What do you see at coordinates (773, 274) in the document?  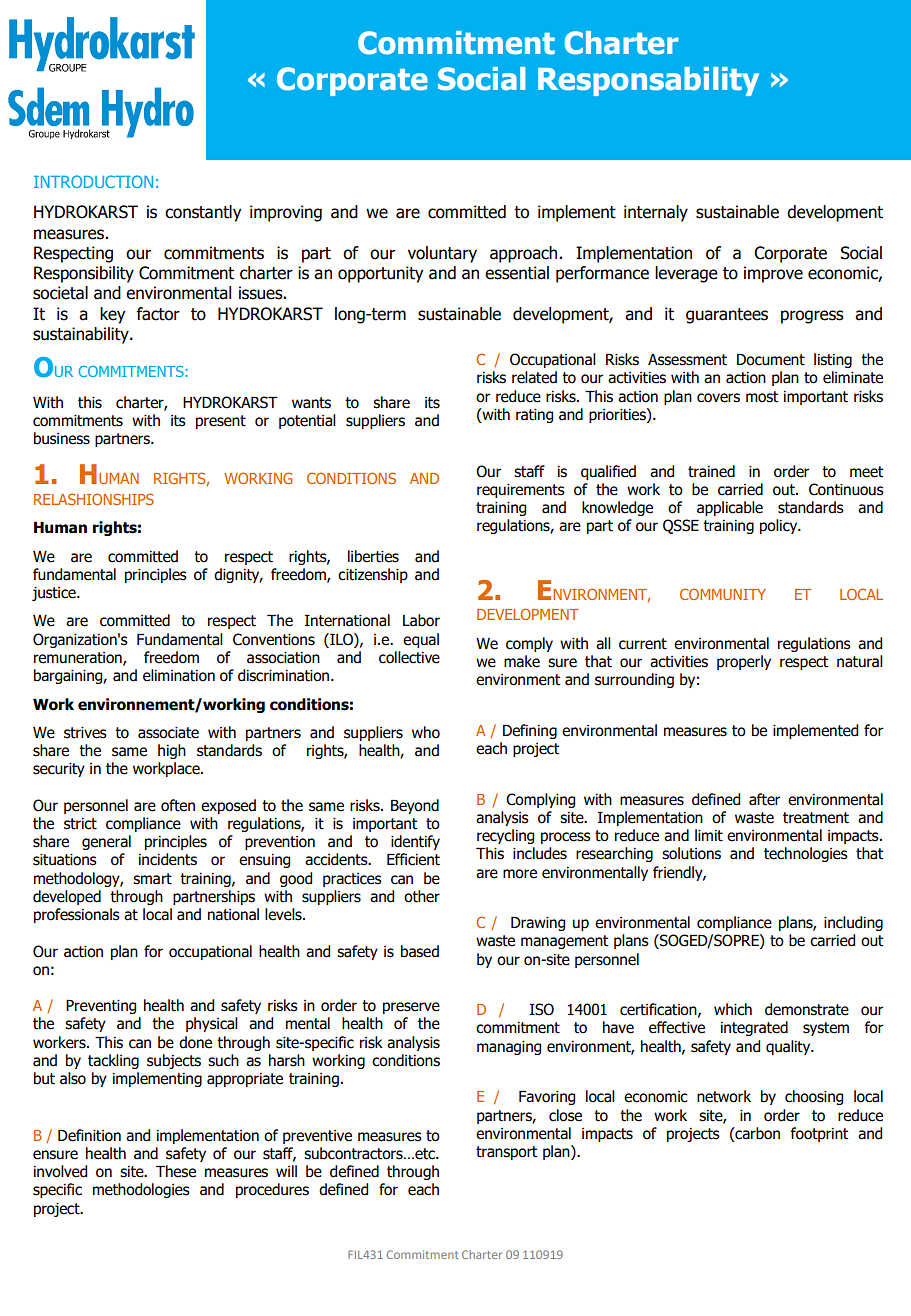 I see `improve` at bounding box center [773, 274].
